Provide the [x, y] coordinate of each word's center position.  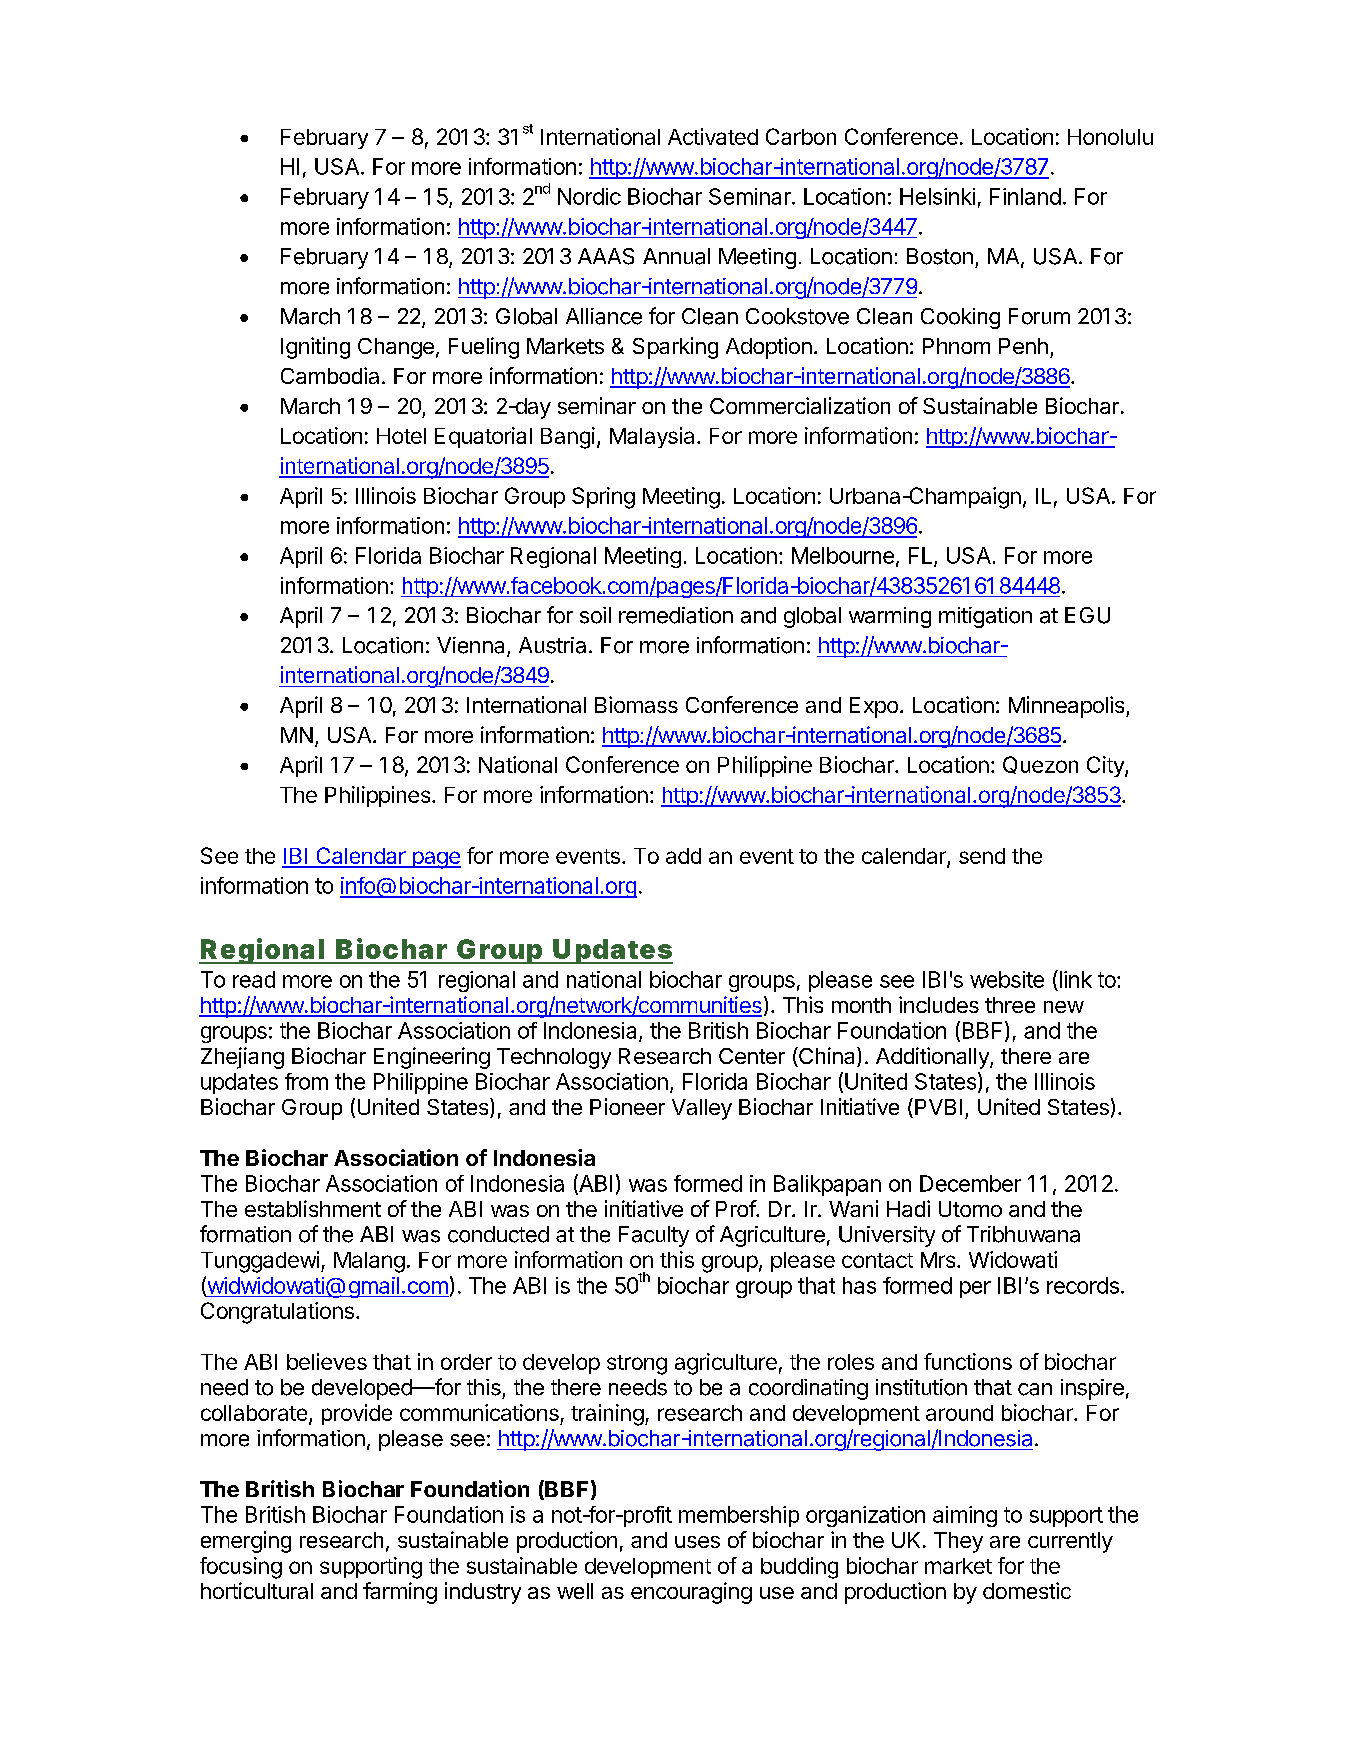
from [306, 1081]
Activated [713, 136]
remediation [676, 615]
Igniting [315, 348]
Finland [1025, 196]
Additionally [933, 1058]
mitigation [985, 617]
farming [400, 1593]
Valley [702, 1109]
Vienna [472, 646]
